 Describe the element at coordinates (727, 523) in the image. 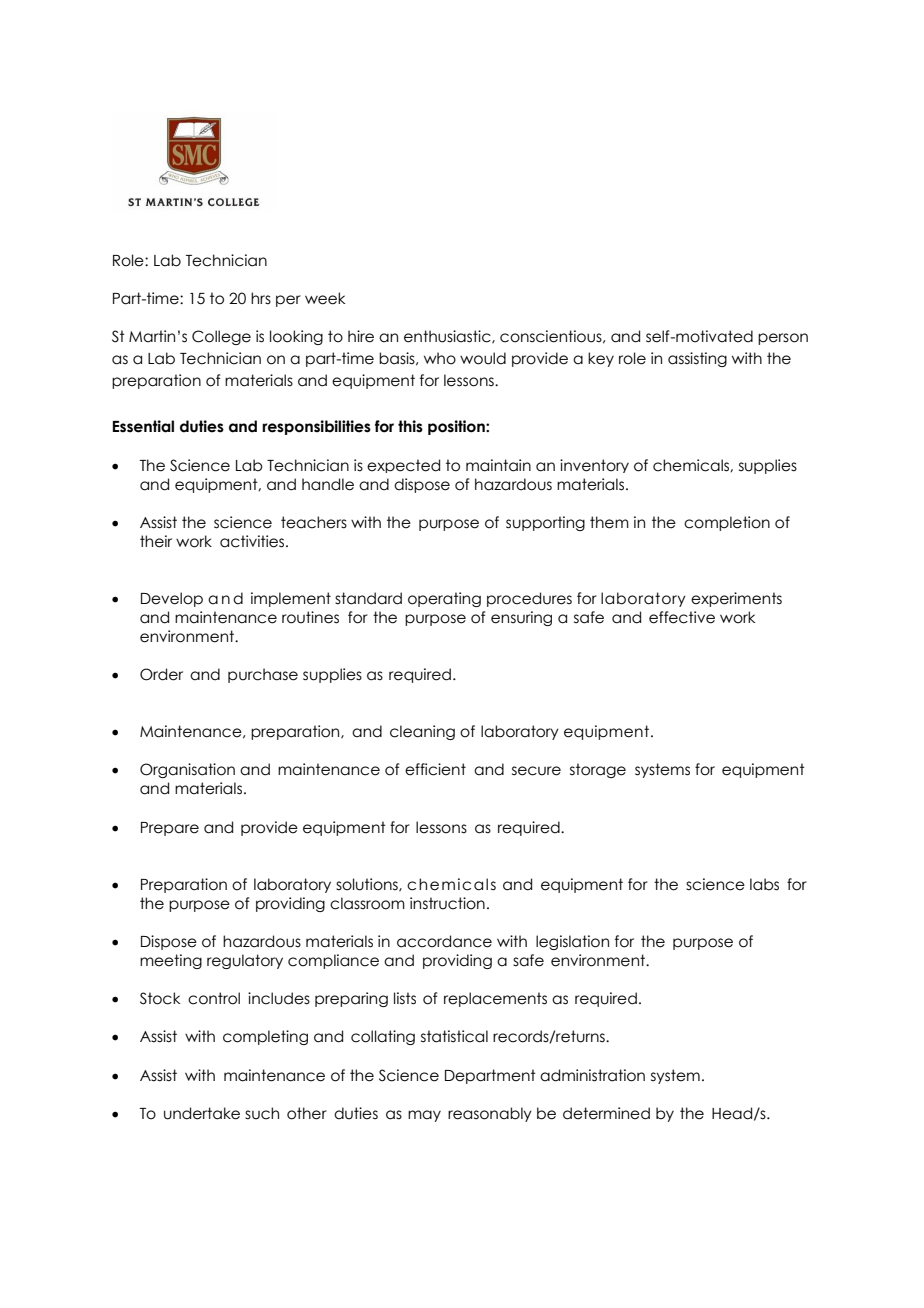

I see `completion` at that location.
